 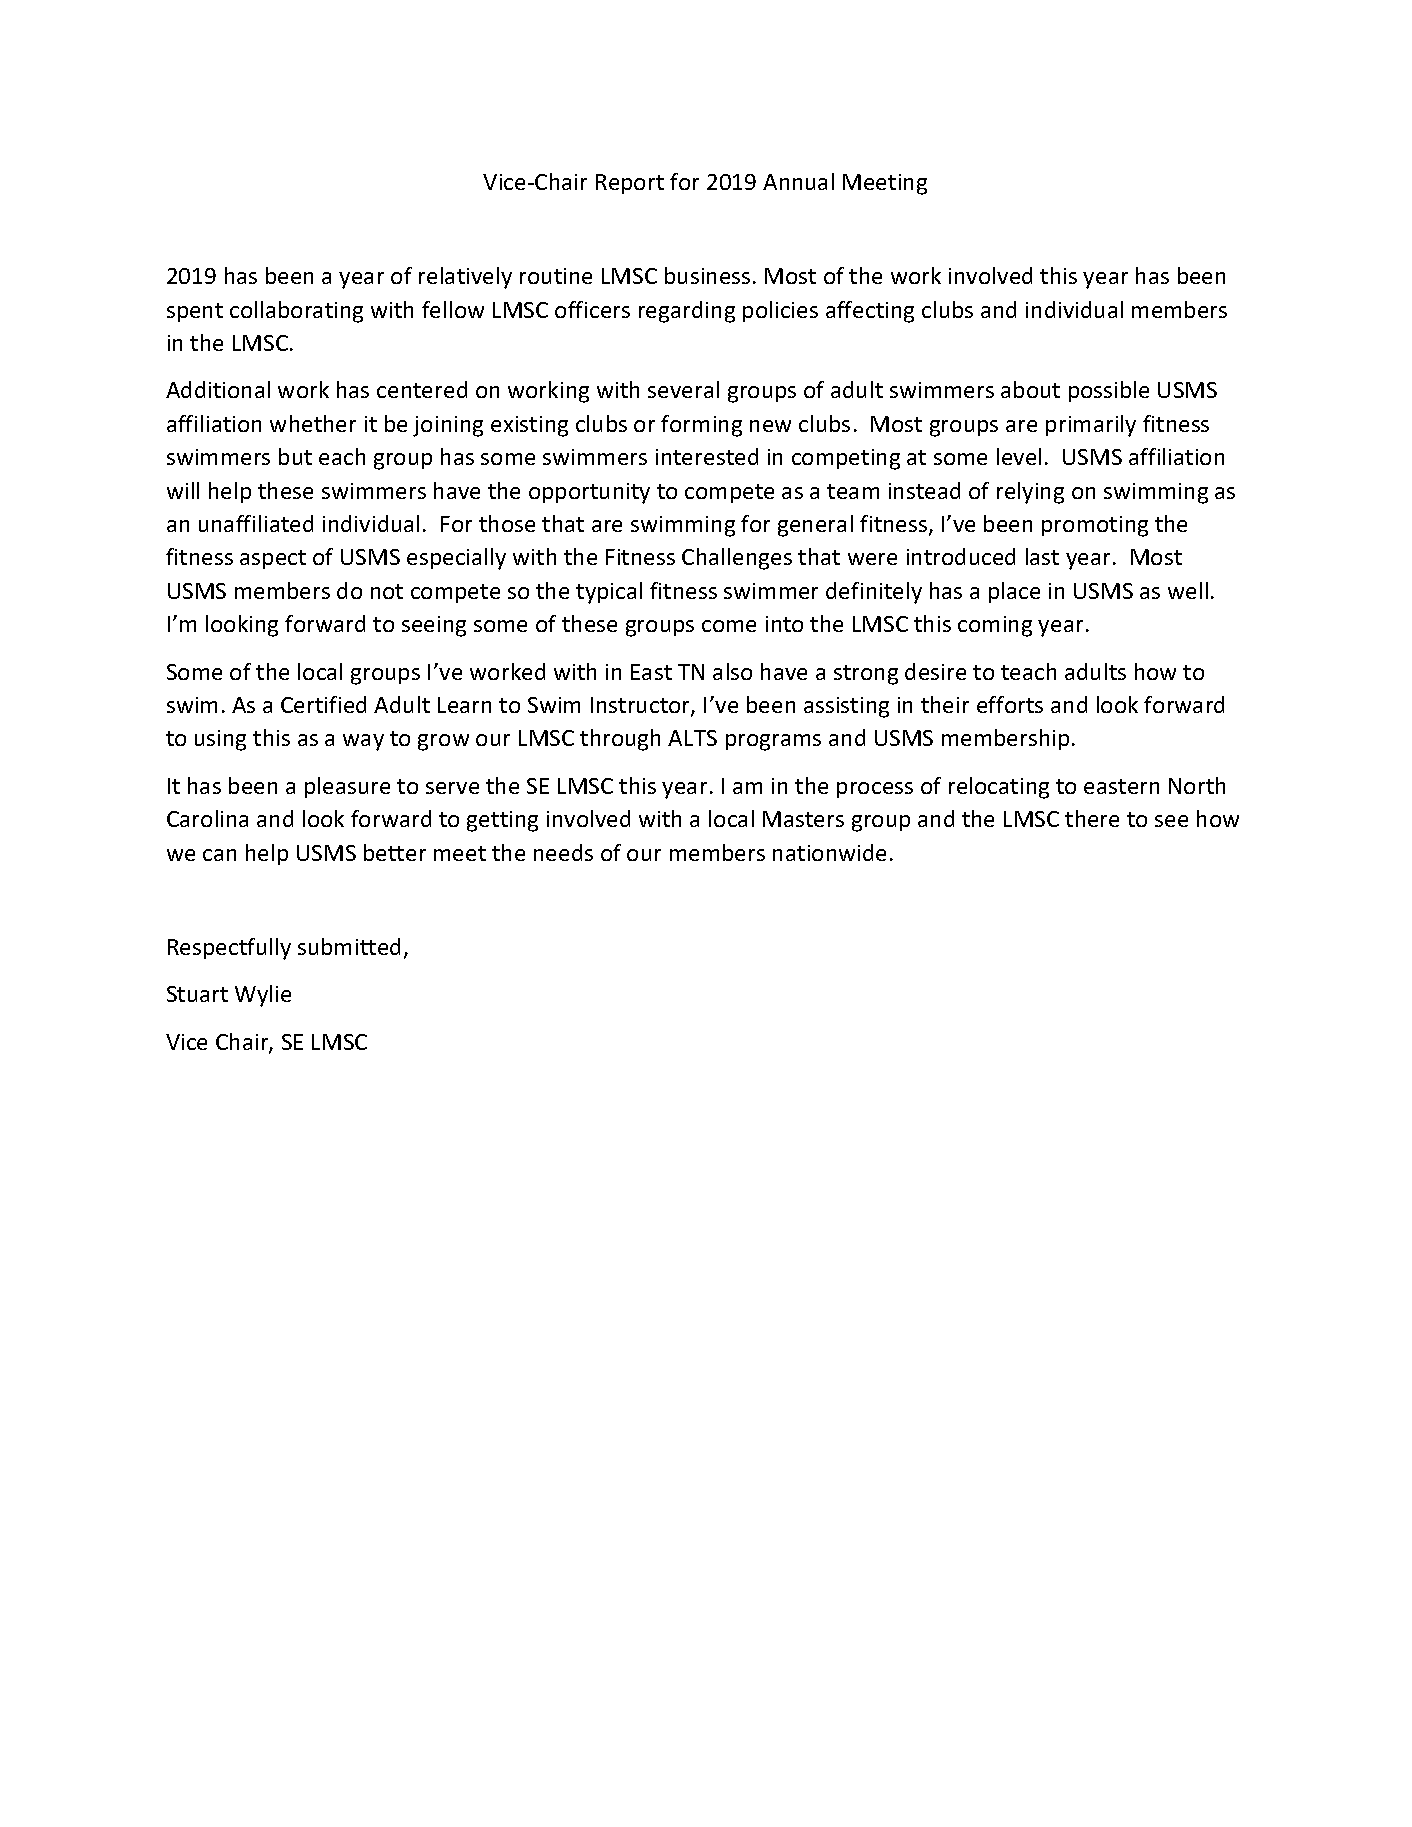 What do you see at coordinates (273, 559) in the image?
I see `aspect` at bounding box center [273, 559].
